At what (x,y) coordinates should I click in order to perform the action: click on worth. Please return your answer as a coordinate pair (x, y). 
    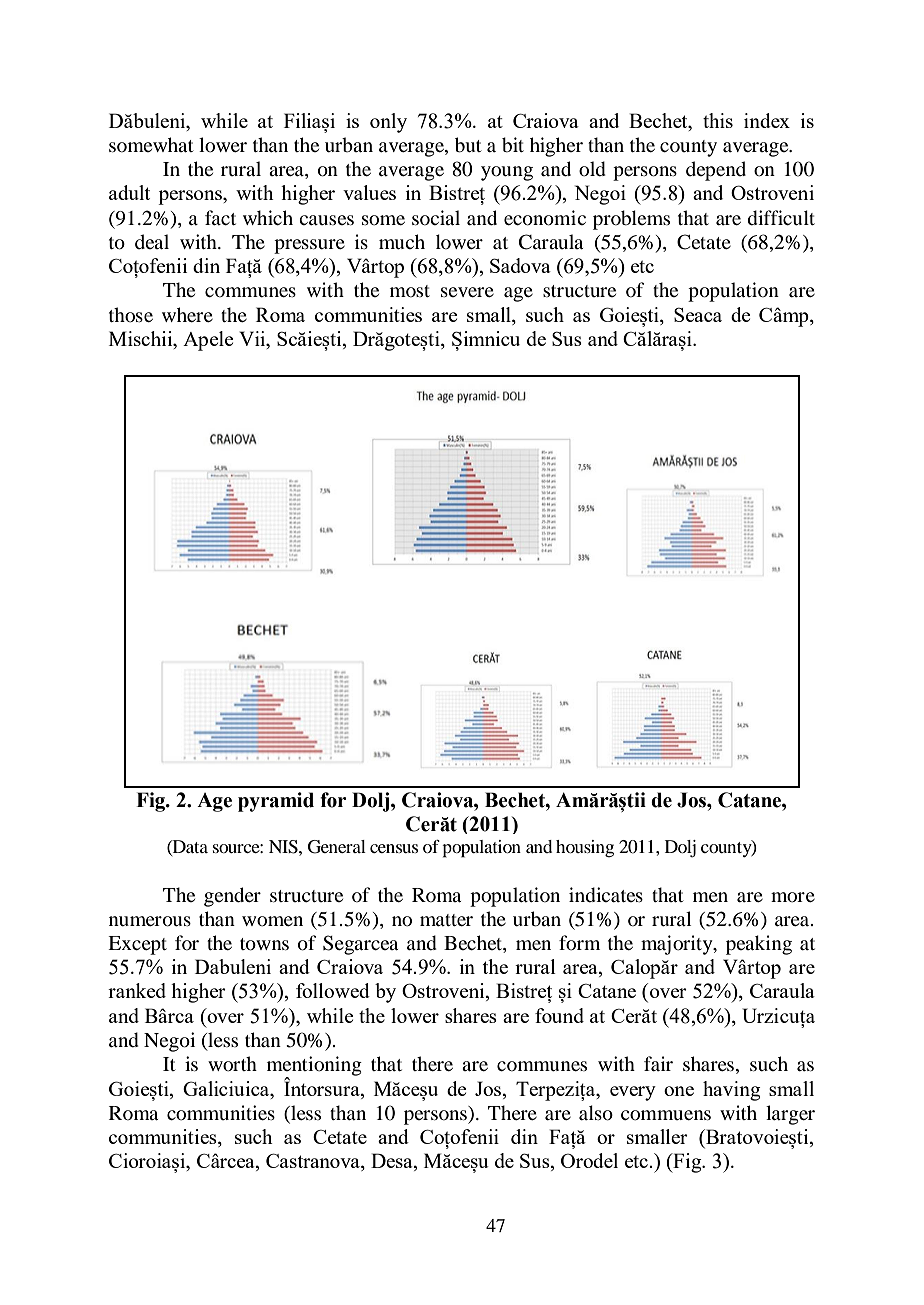
    Looking at the image, I should click on (232, 1064).
